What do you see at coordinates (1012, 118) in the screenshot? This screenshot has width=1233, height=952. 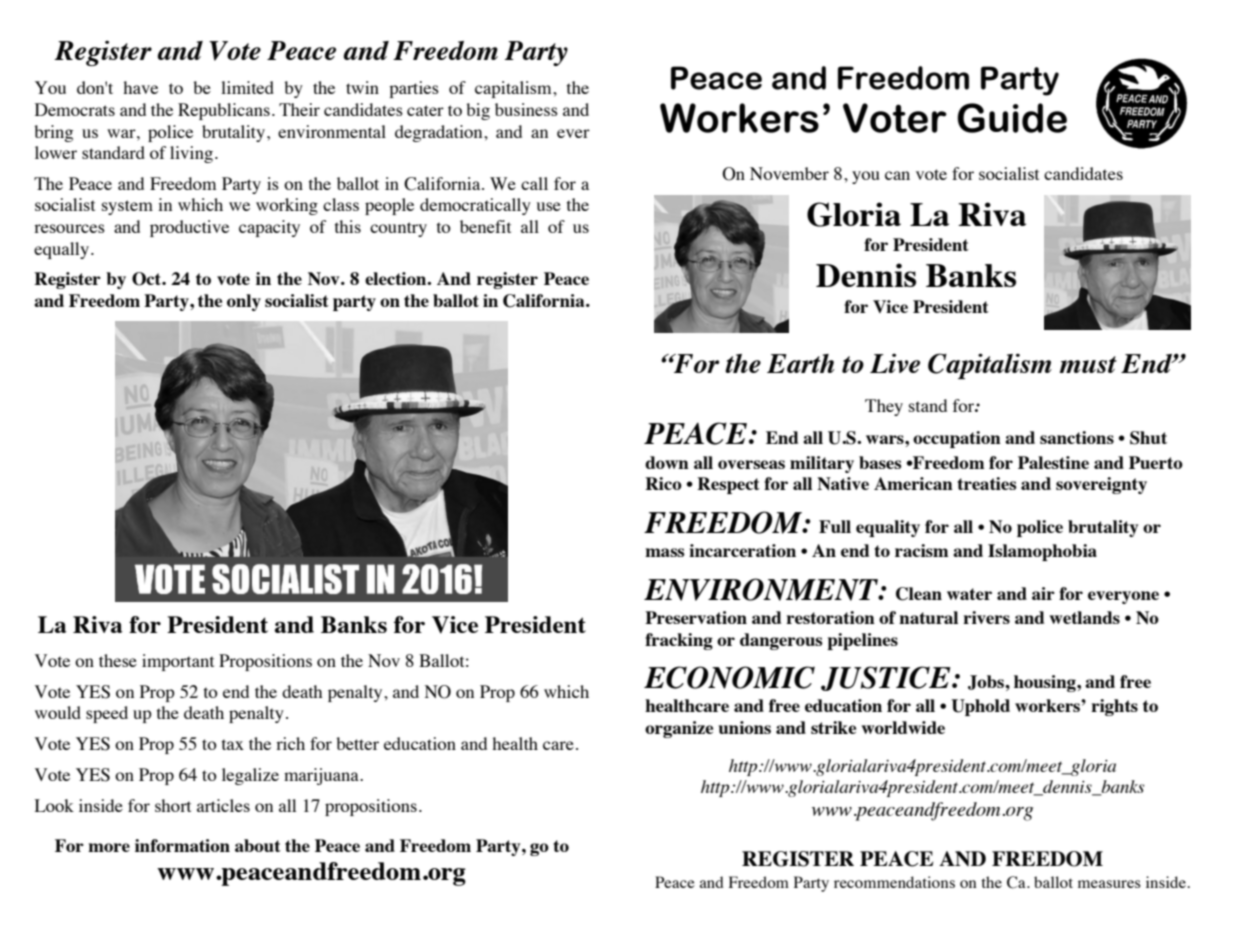 I see `Guide` at bounding box center [1012, 118].
